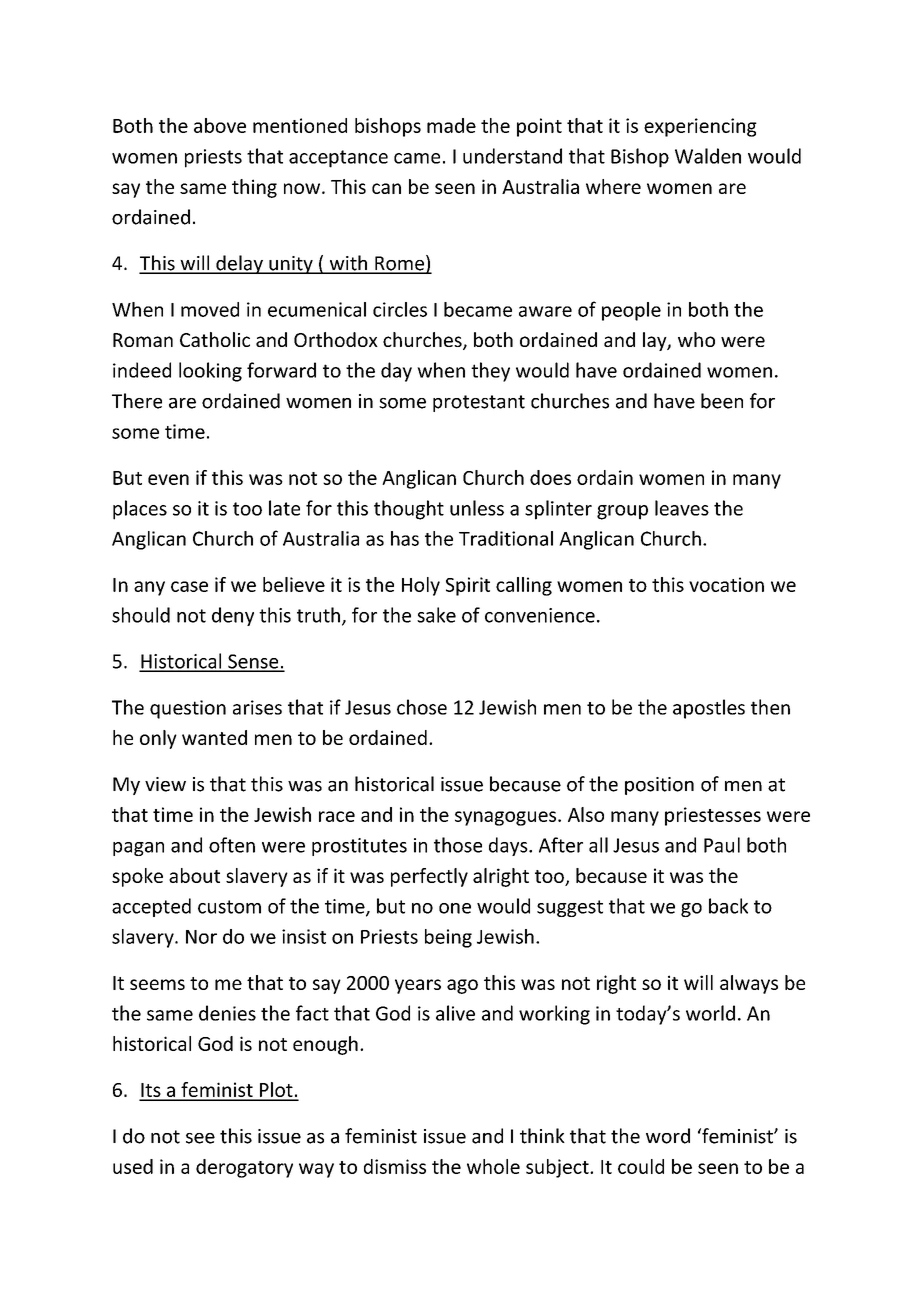 Image resolution: width=924 pixels, height=1308 pixels. What do you see at coordinates (244, 1168) in the screenshot?
I see `derogatory` at bounding box center [244, 1168].
